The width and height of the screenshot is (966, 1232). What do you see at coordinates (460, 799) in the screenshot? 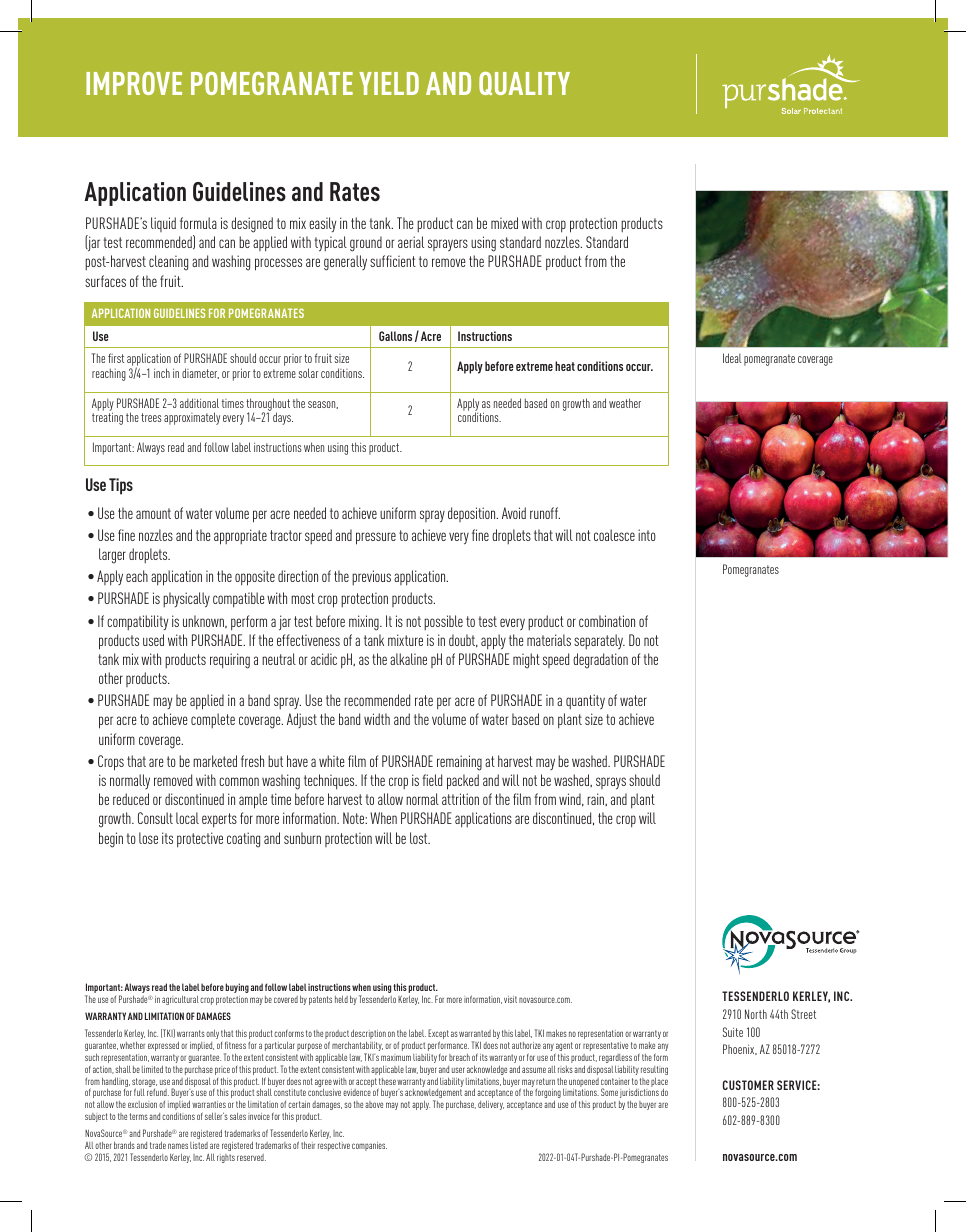
I see `attrition` at bounding box center [460, 799].
